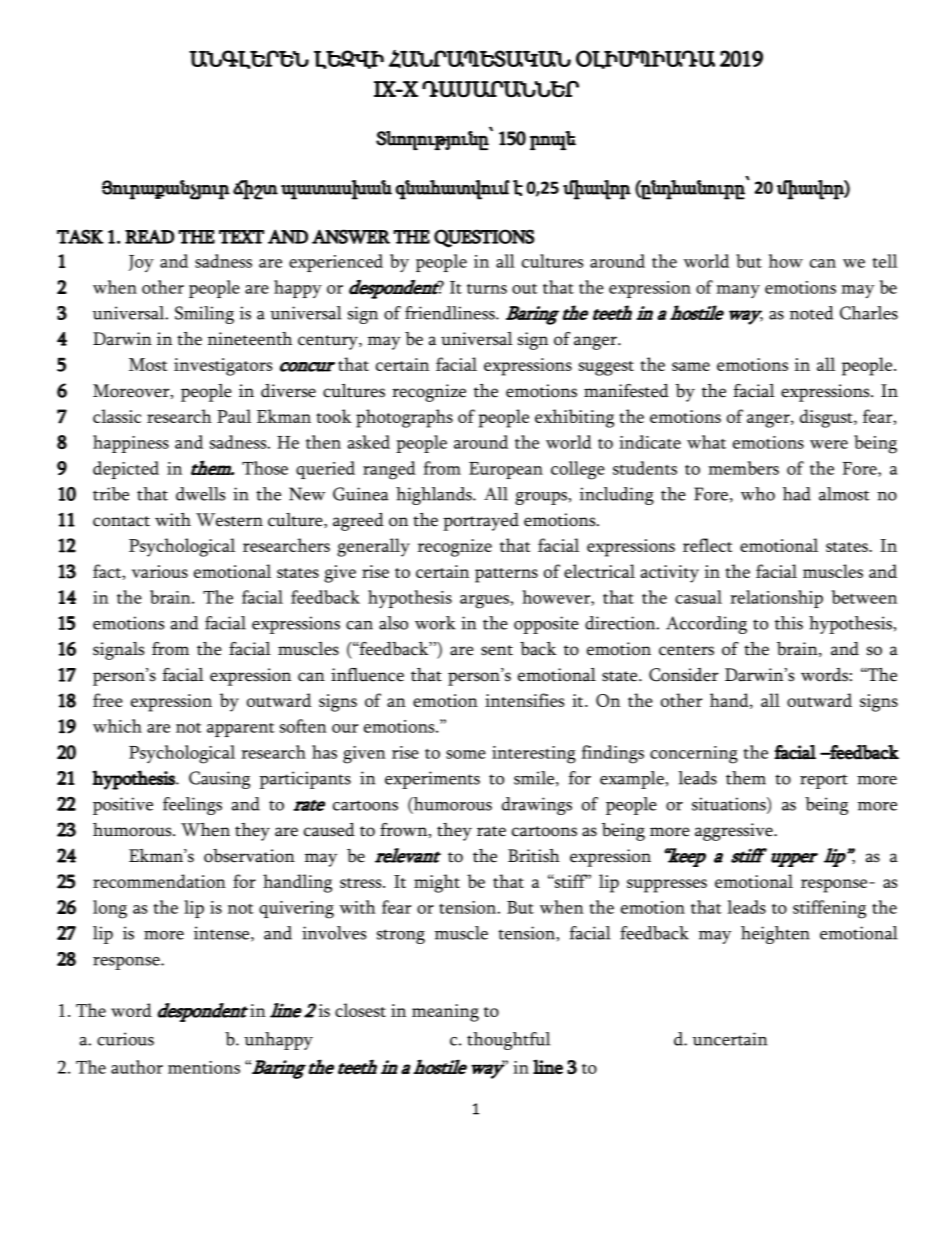  I want to click on QUESTIONS, so click(484, 238).
